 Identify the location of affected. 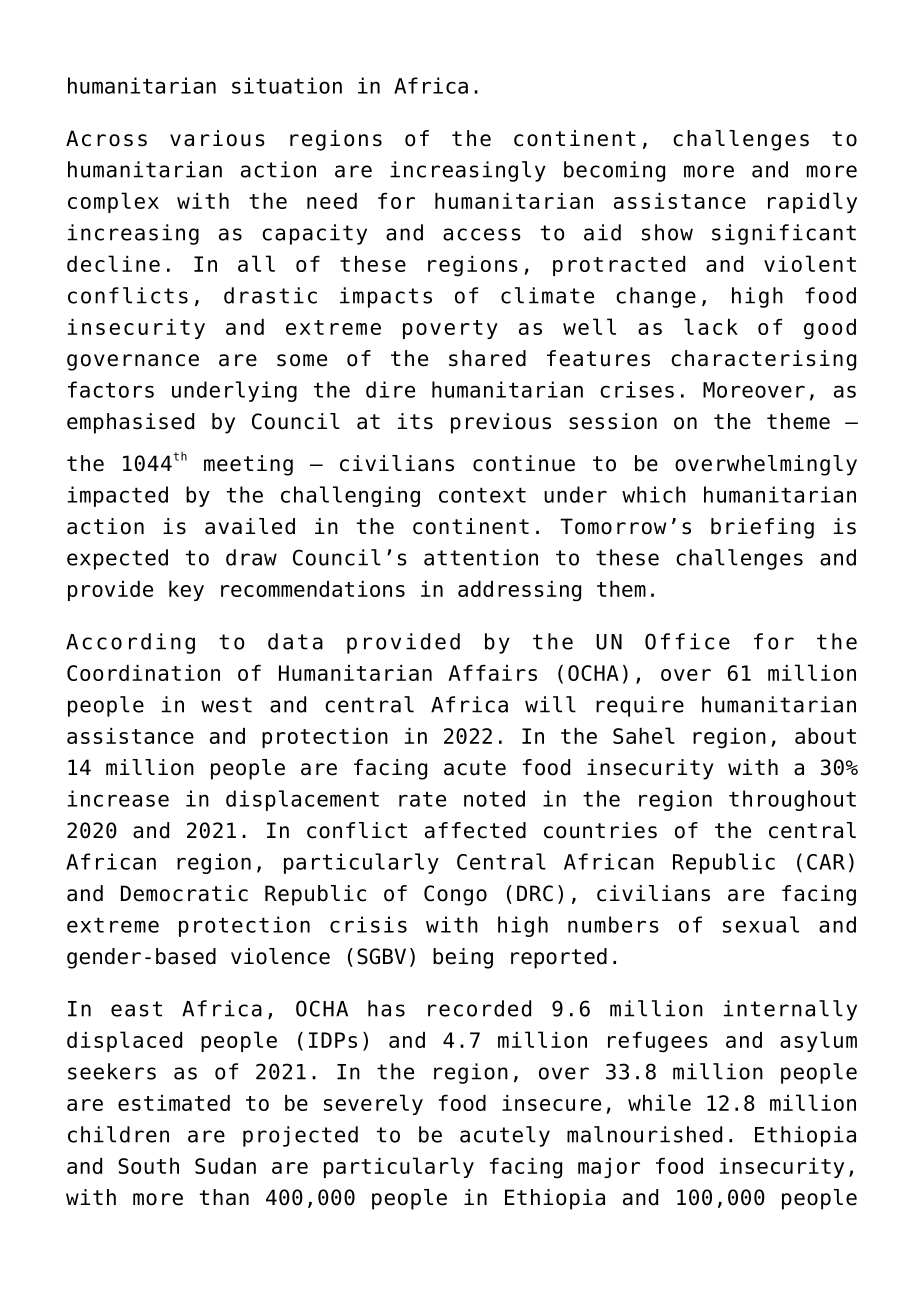
(475, 830).
